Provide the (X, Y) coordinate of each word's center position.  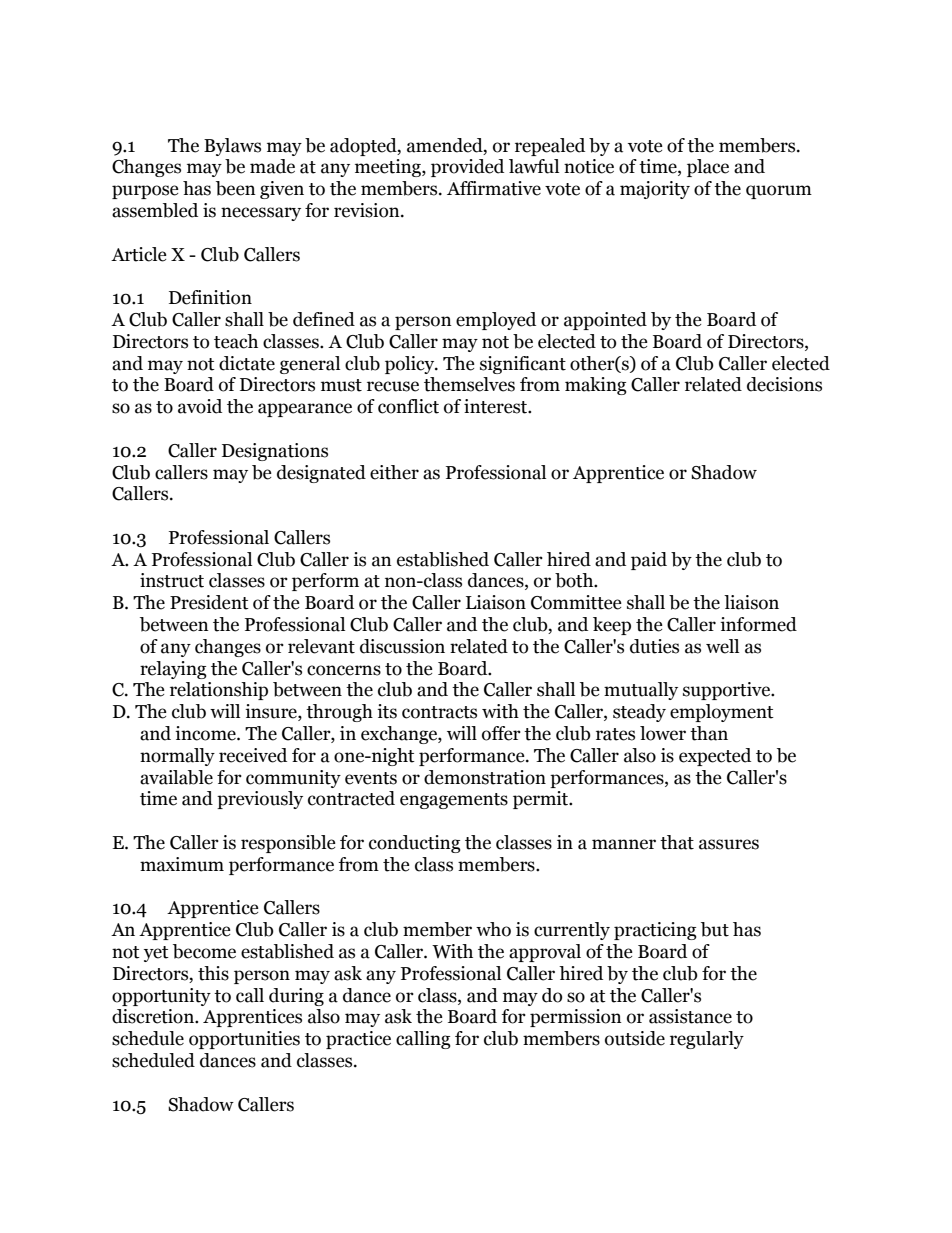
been (236, 188)
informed (758, 624)
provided (467, 168)
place (708, 168)
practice (358, 1040)
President (209, 602)
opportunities (244, 1040)
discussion (402, 646)
